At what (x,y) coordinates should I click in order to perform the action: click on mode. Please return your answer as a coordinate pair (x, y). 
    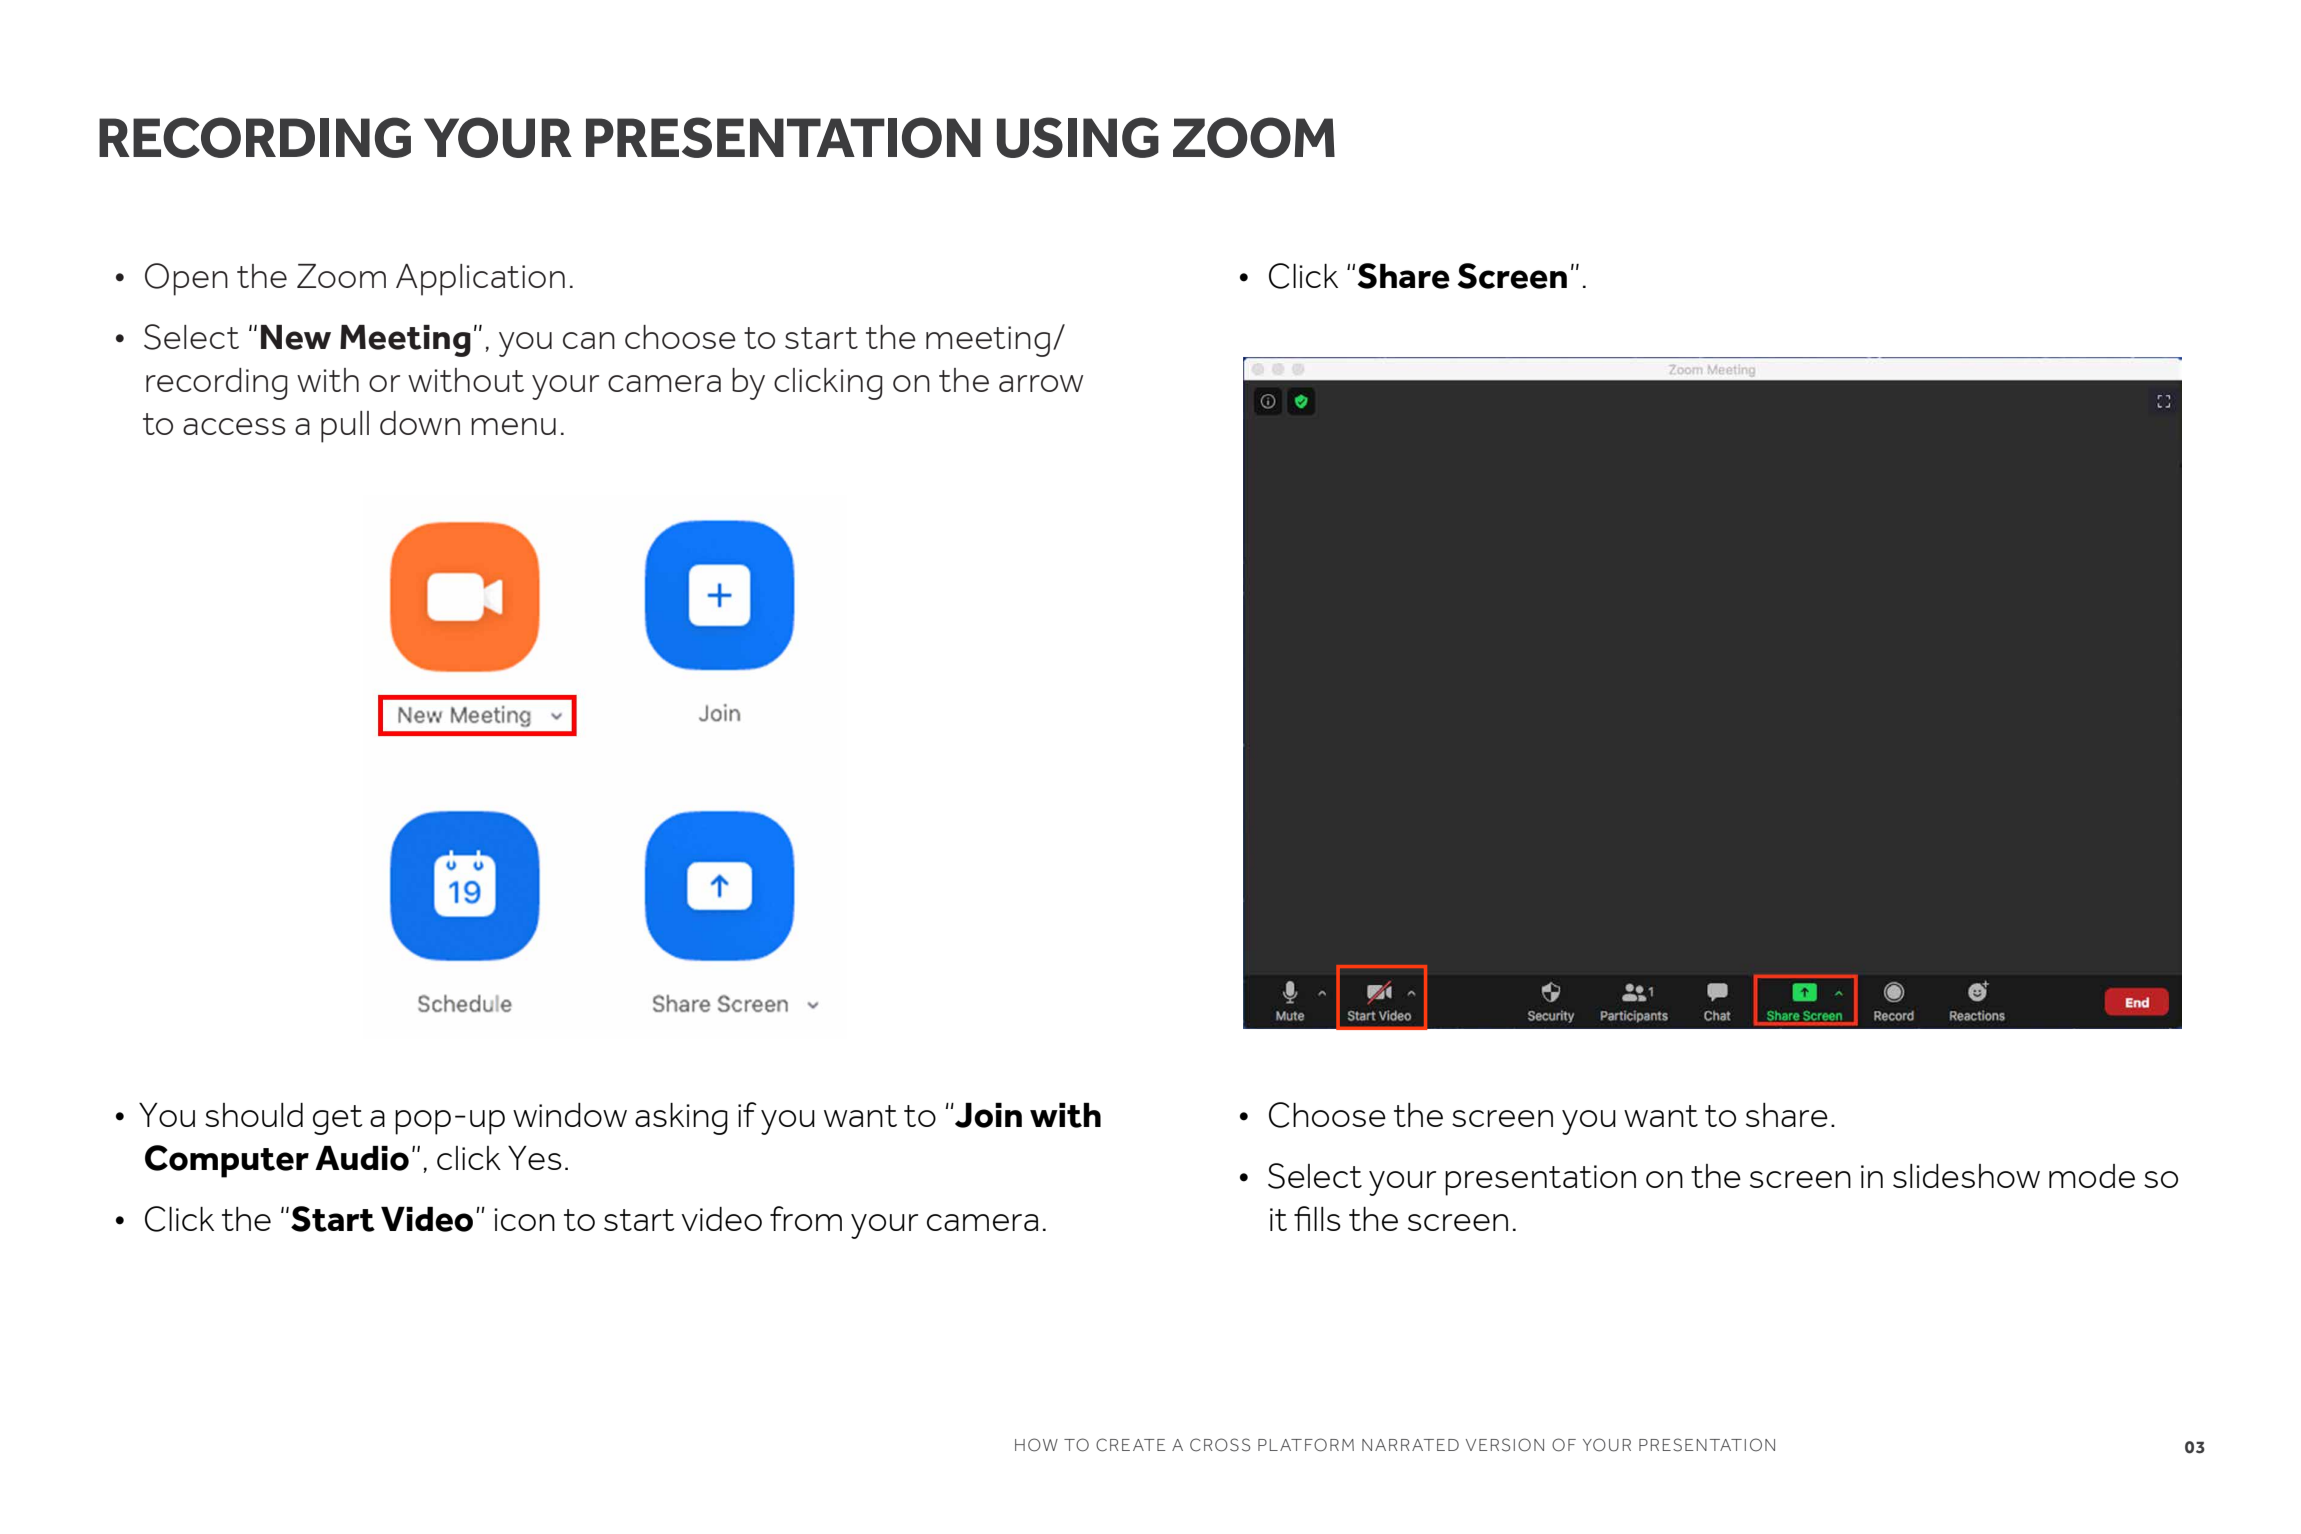
    Looking at the image, I should click on (2092, 1176).
